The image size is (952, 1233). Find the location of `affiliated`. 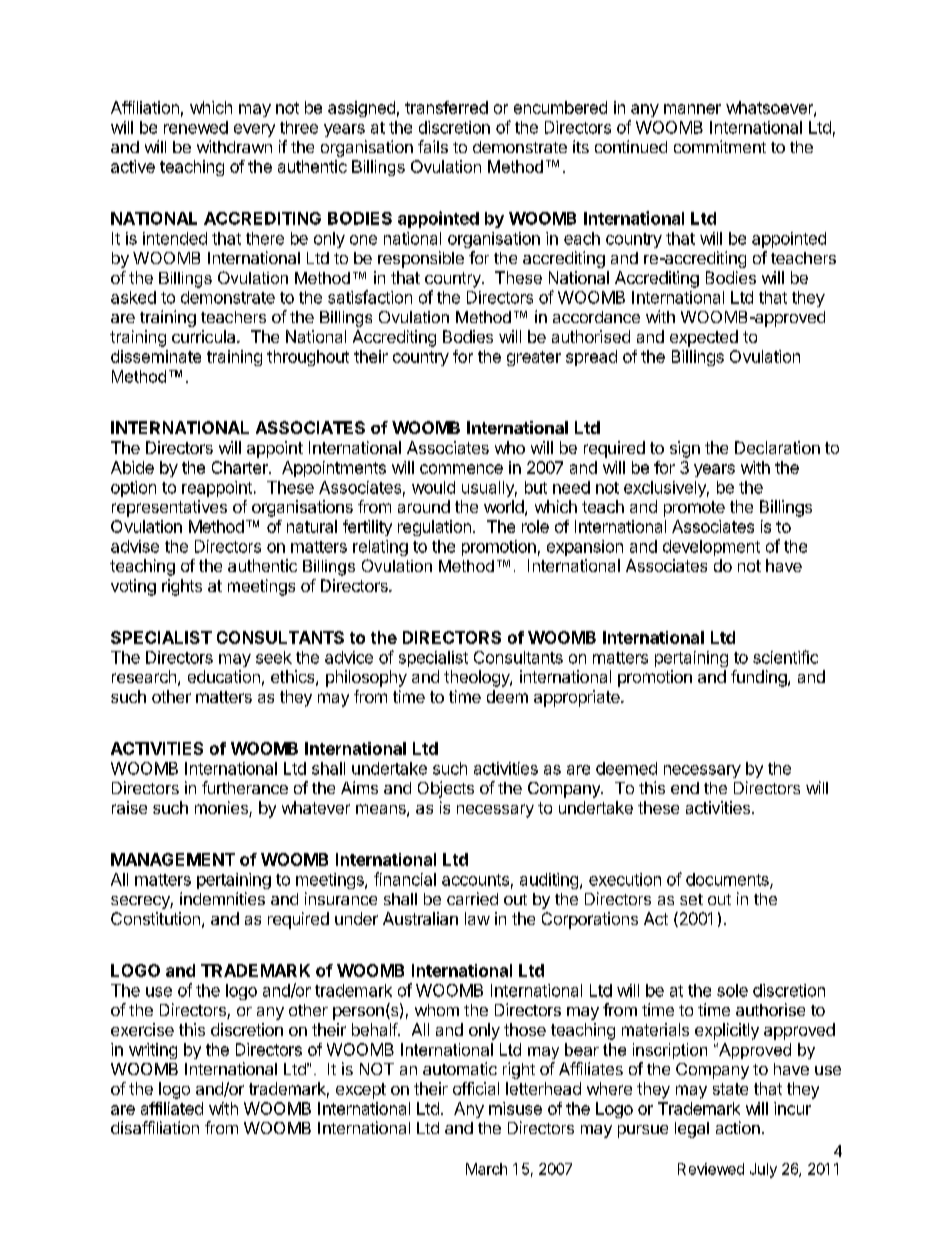

affiliated is located at coordinates (172, 1108).
